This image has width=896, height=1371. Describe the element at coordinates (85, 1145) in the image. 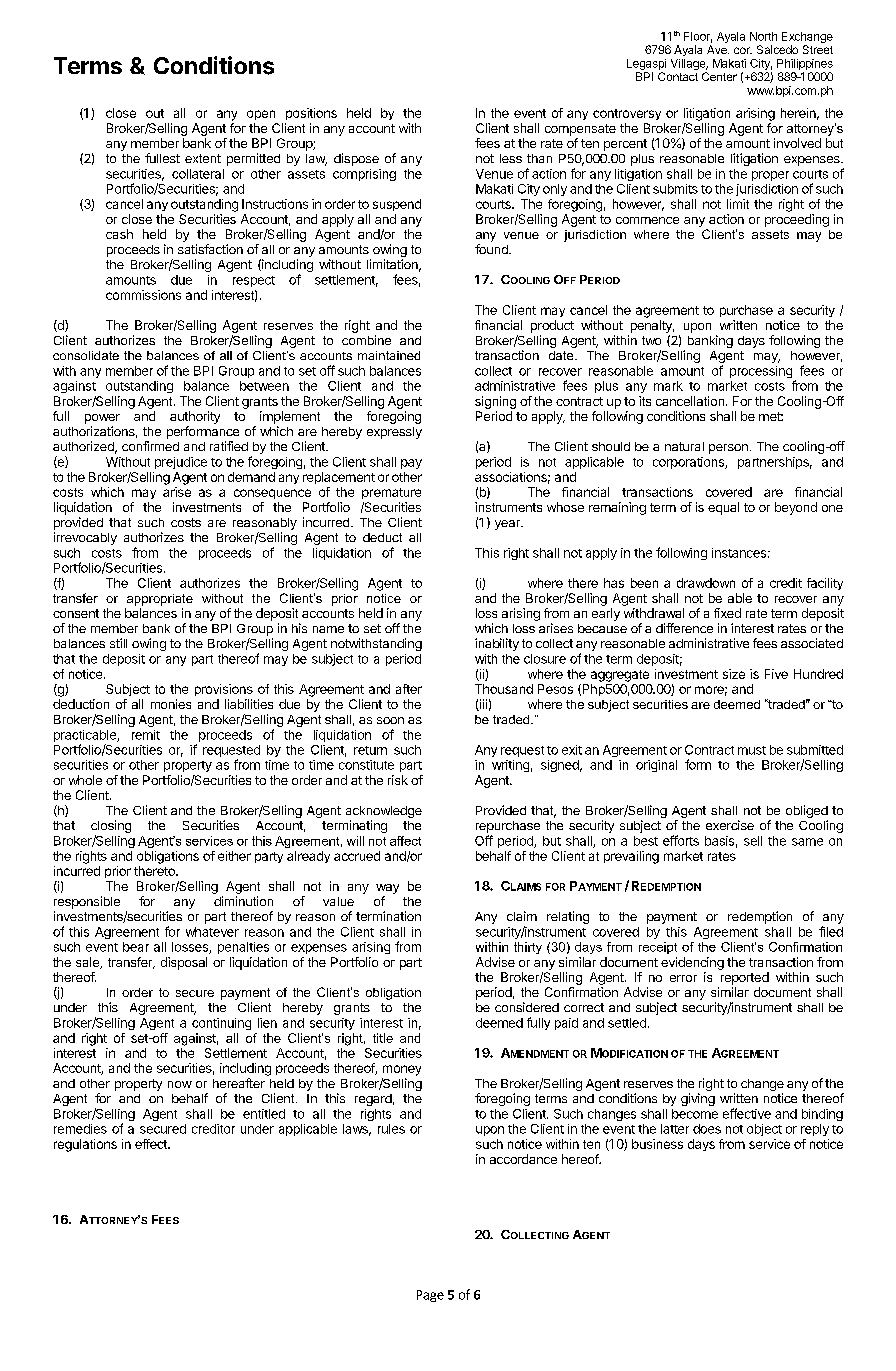

I see `regulations` at that location.
